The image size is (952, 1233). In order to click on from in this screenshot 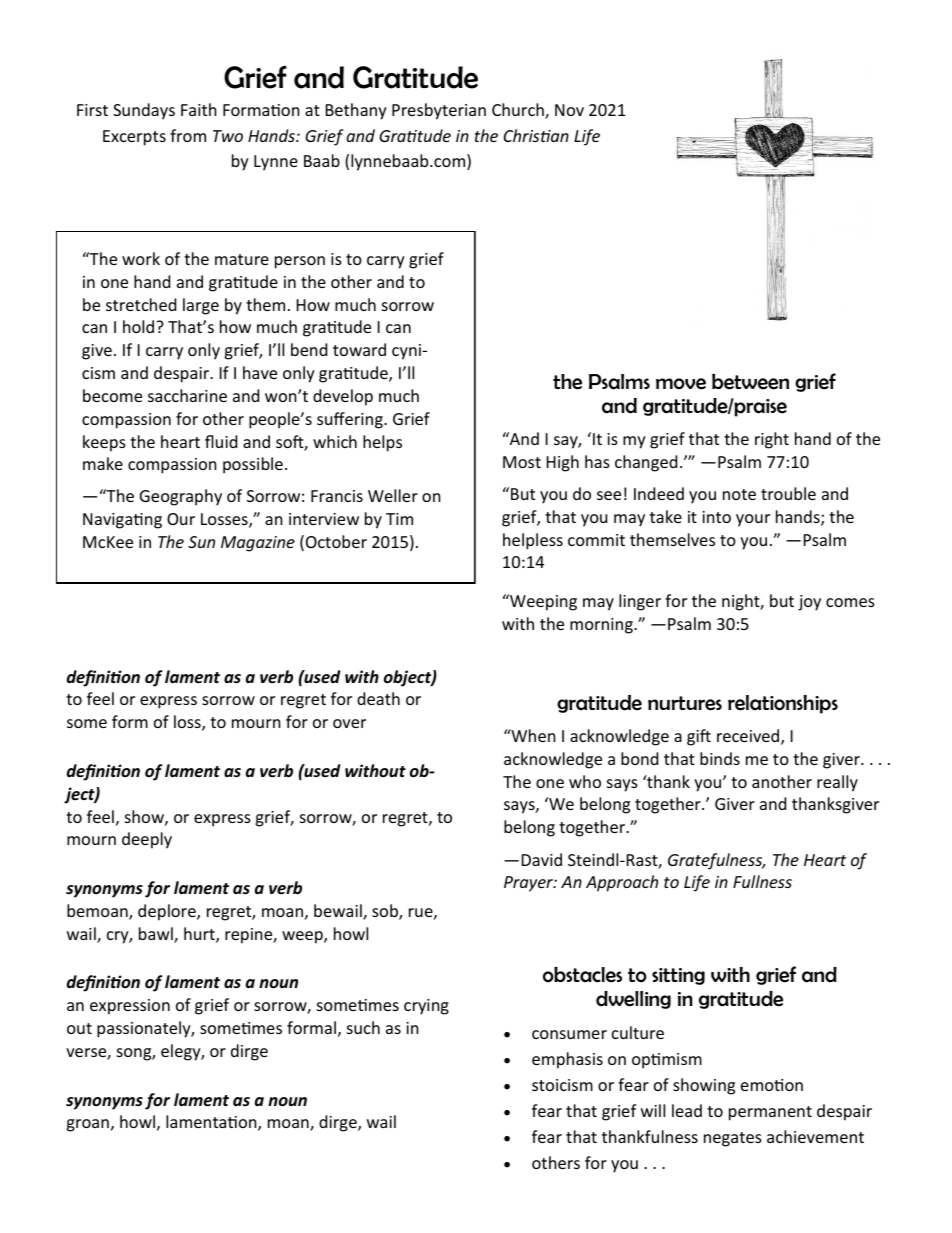, I will do `click(188, 135)`.
